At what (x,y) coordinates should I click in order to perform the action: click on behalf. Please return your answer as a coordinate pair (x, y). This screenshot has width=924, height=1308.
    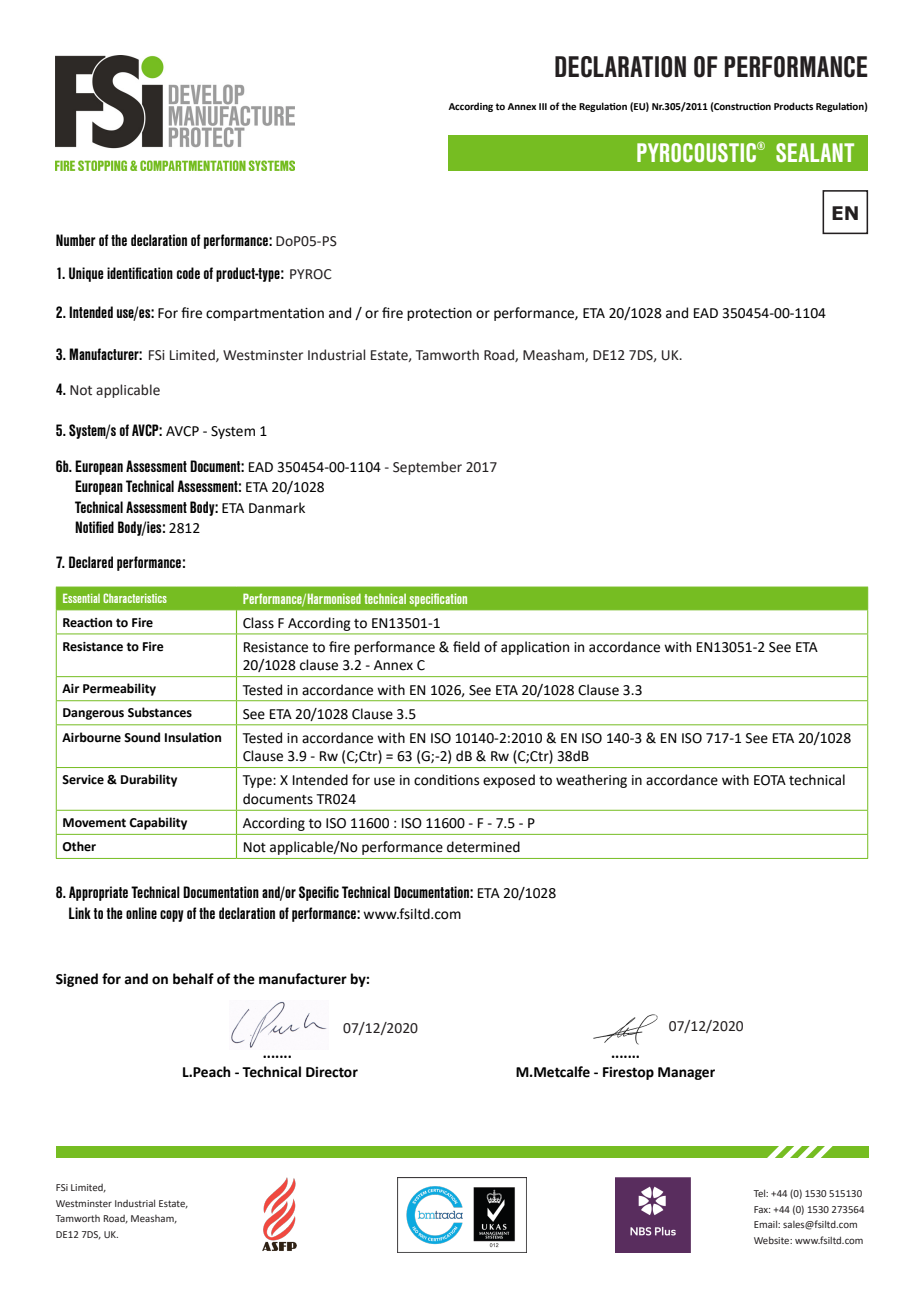
    Looking at the image, I should click on (193, 979).
